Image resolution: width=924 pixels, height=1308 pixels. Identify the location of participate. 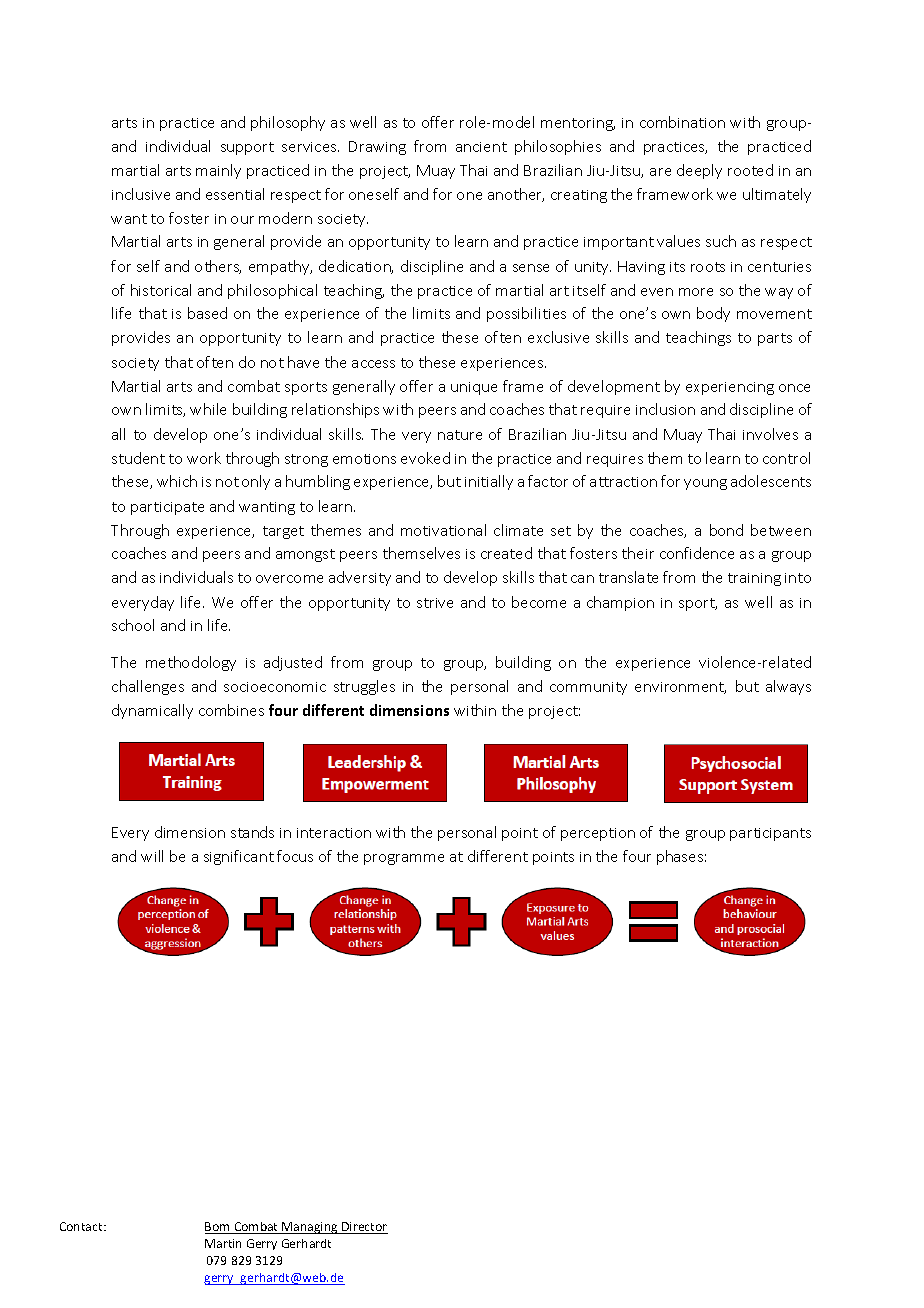
(167, 508).
